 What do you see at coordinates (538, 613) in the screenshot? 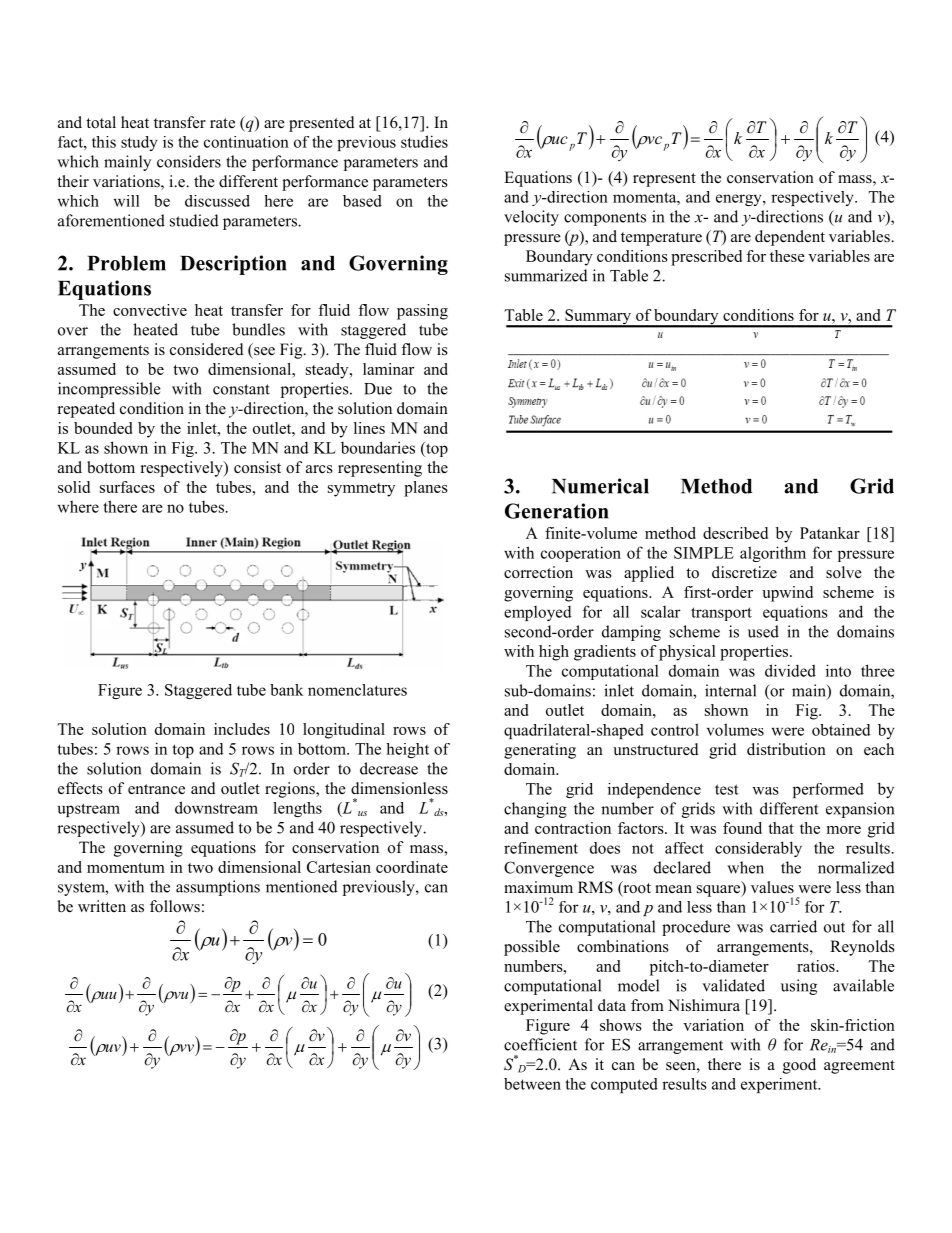
I see `employed` at bounding box center [538, 613].
